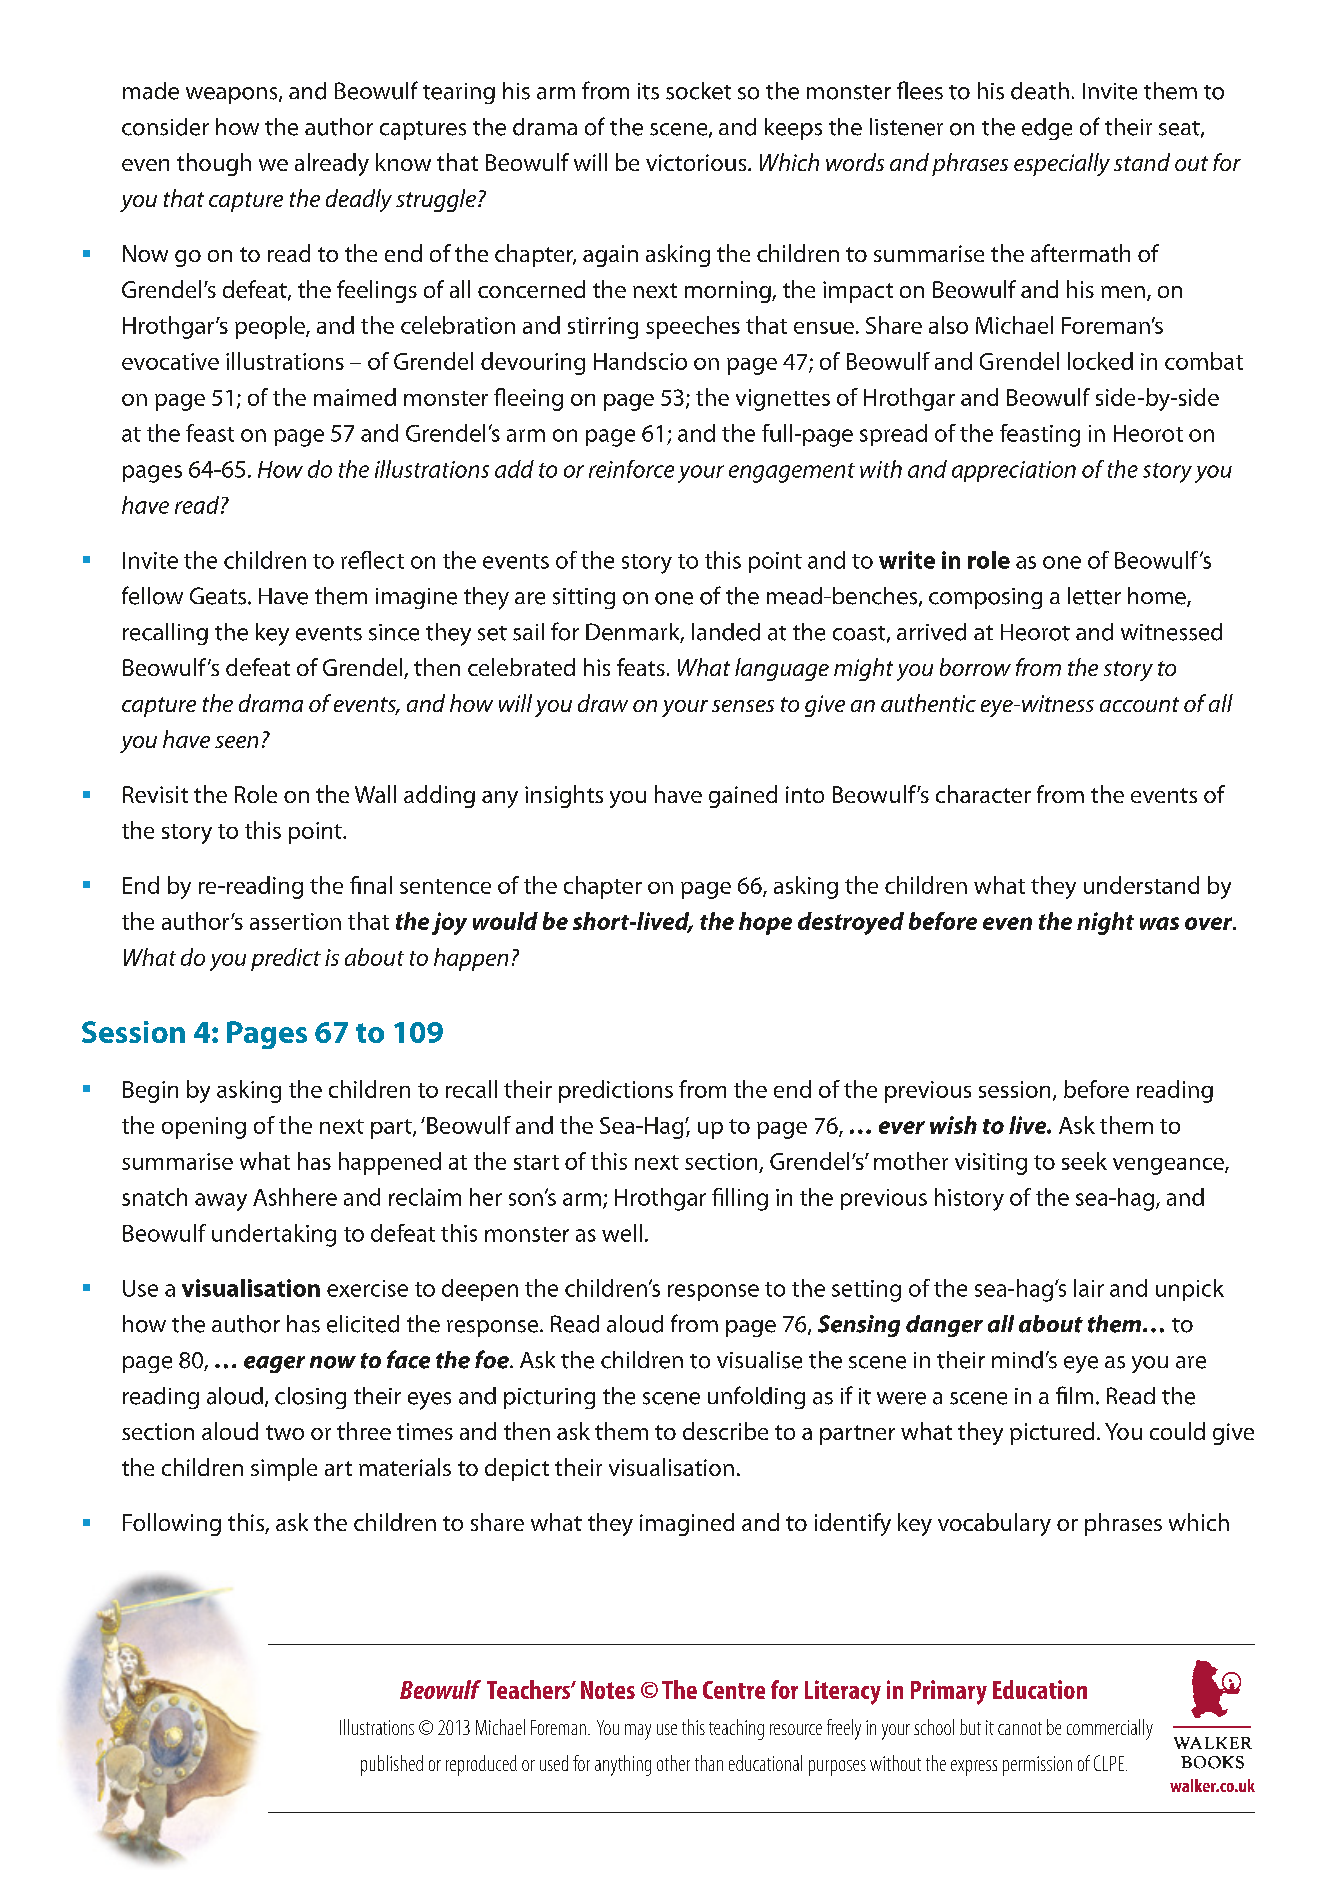 This screenshot has width=1336, height=1889. What do you see at coordinates (759, 1360) in the screenshot?
I see `visualise` at bounding box center [759, 1360].
